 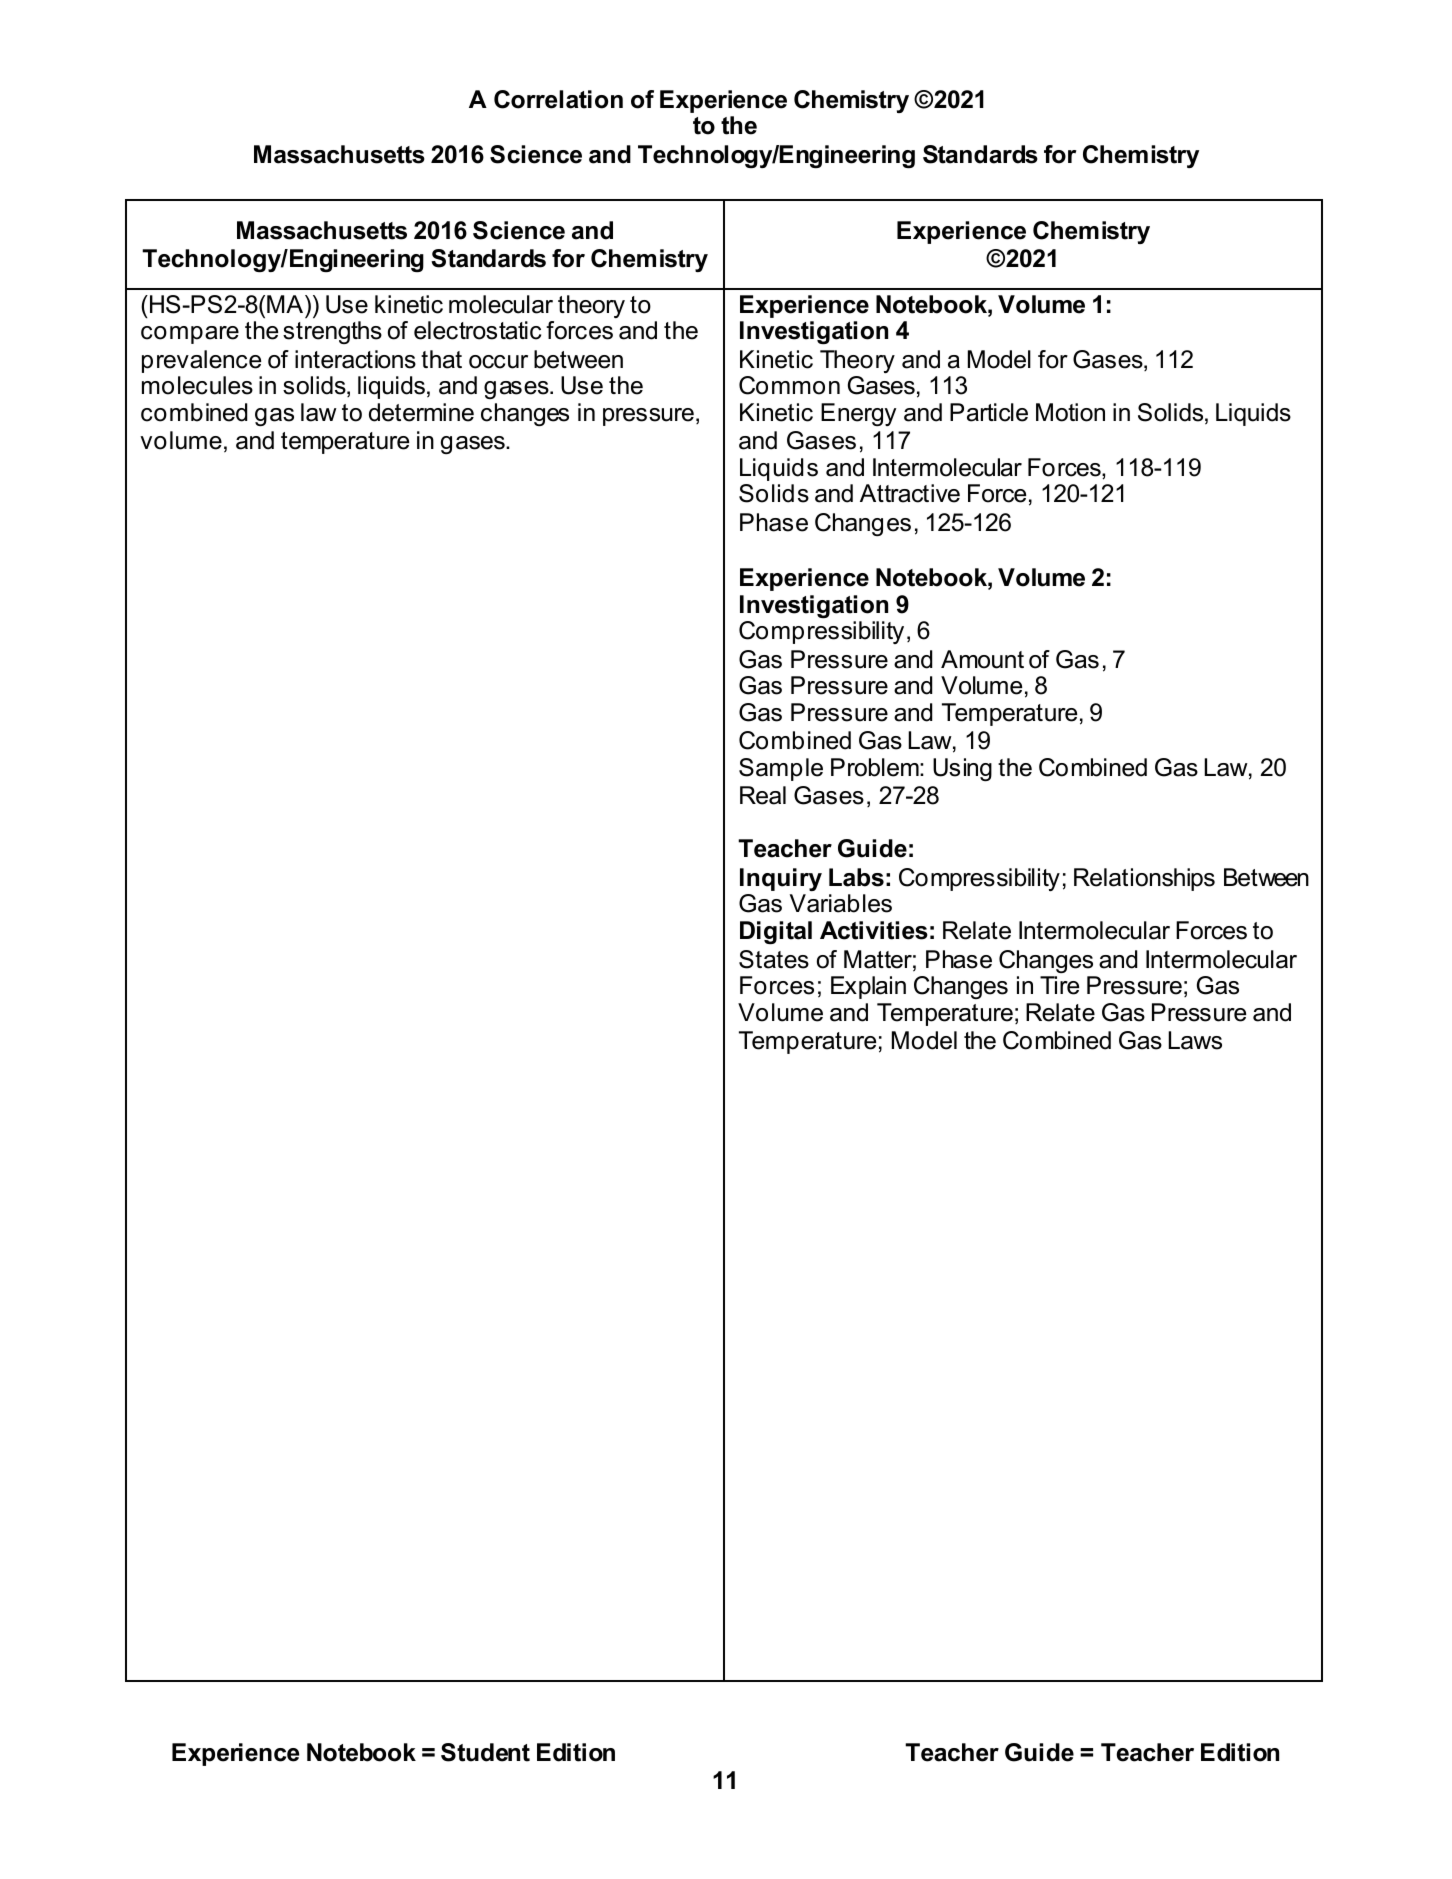 What do you see at coordinates (485, 1752) in the screenshot?
I see `Student` at bounding box center [485, 1752].
